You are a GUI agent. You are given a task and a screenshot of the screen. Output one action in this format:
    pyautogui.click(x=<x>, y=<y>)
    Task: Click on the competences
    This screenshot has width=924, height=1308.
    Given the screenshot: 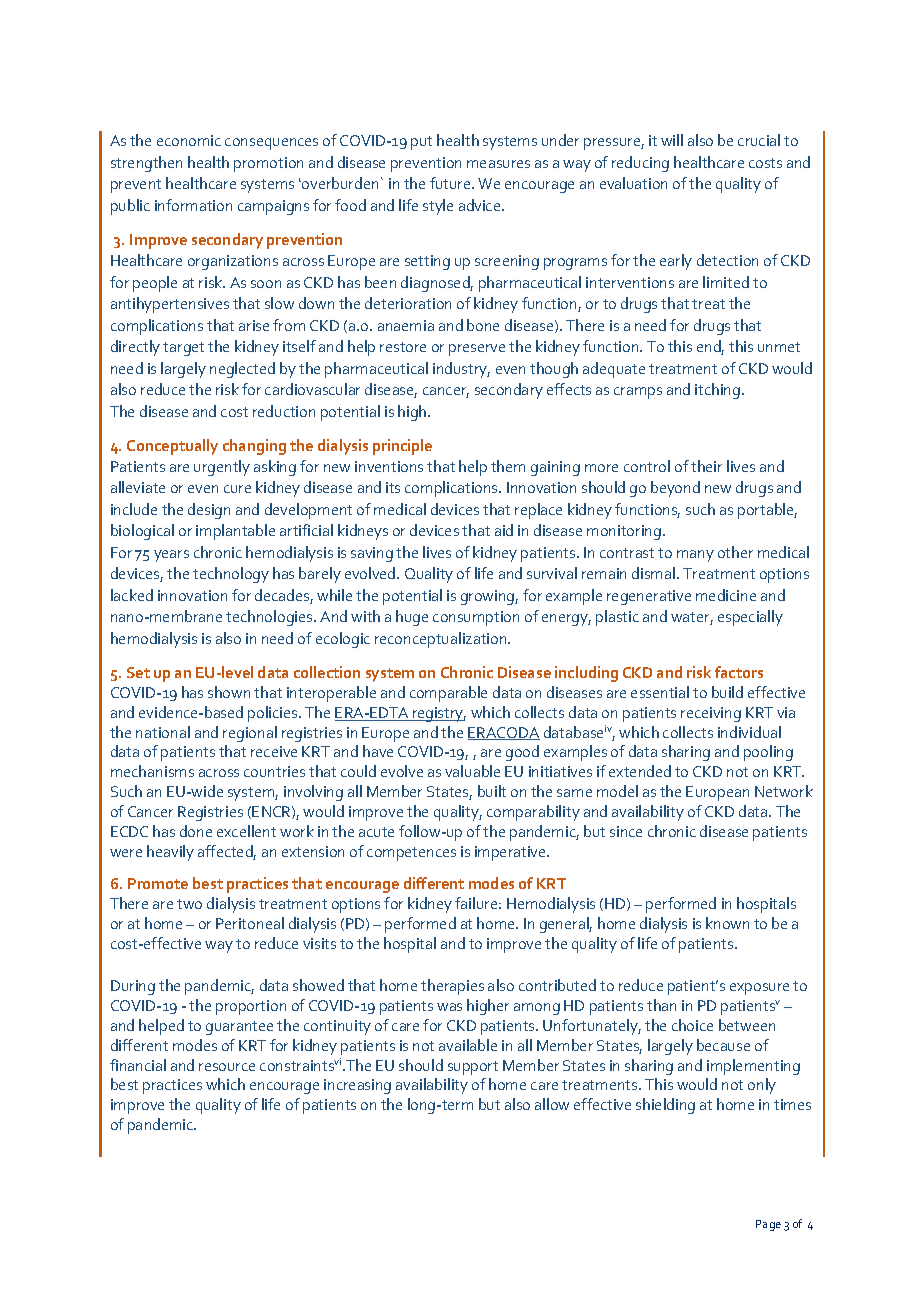 What is the action you would take?
    pyautogui.click(x=411, y=854)
